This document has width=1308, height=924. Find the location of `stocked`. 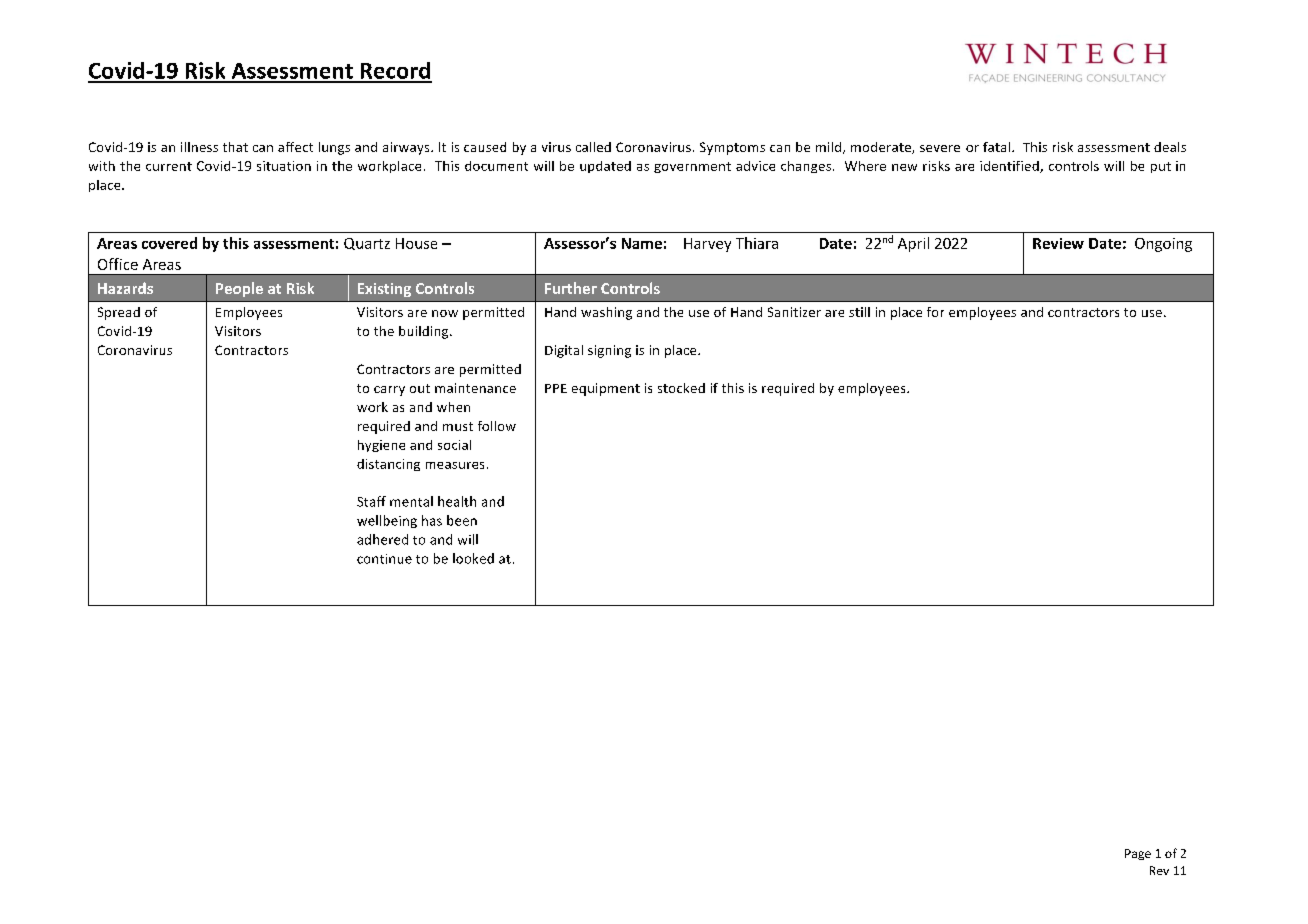

stocked is located at coordinates (681, 388).
